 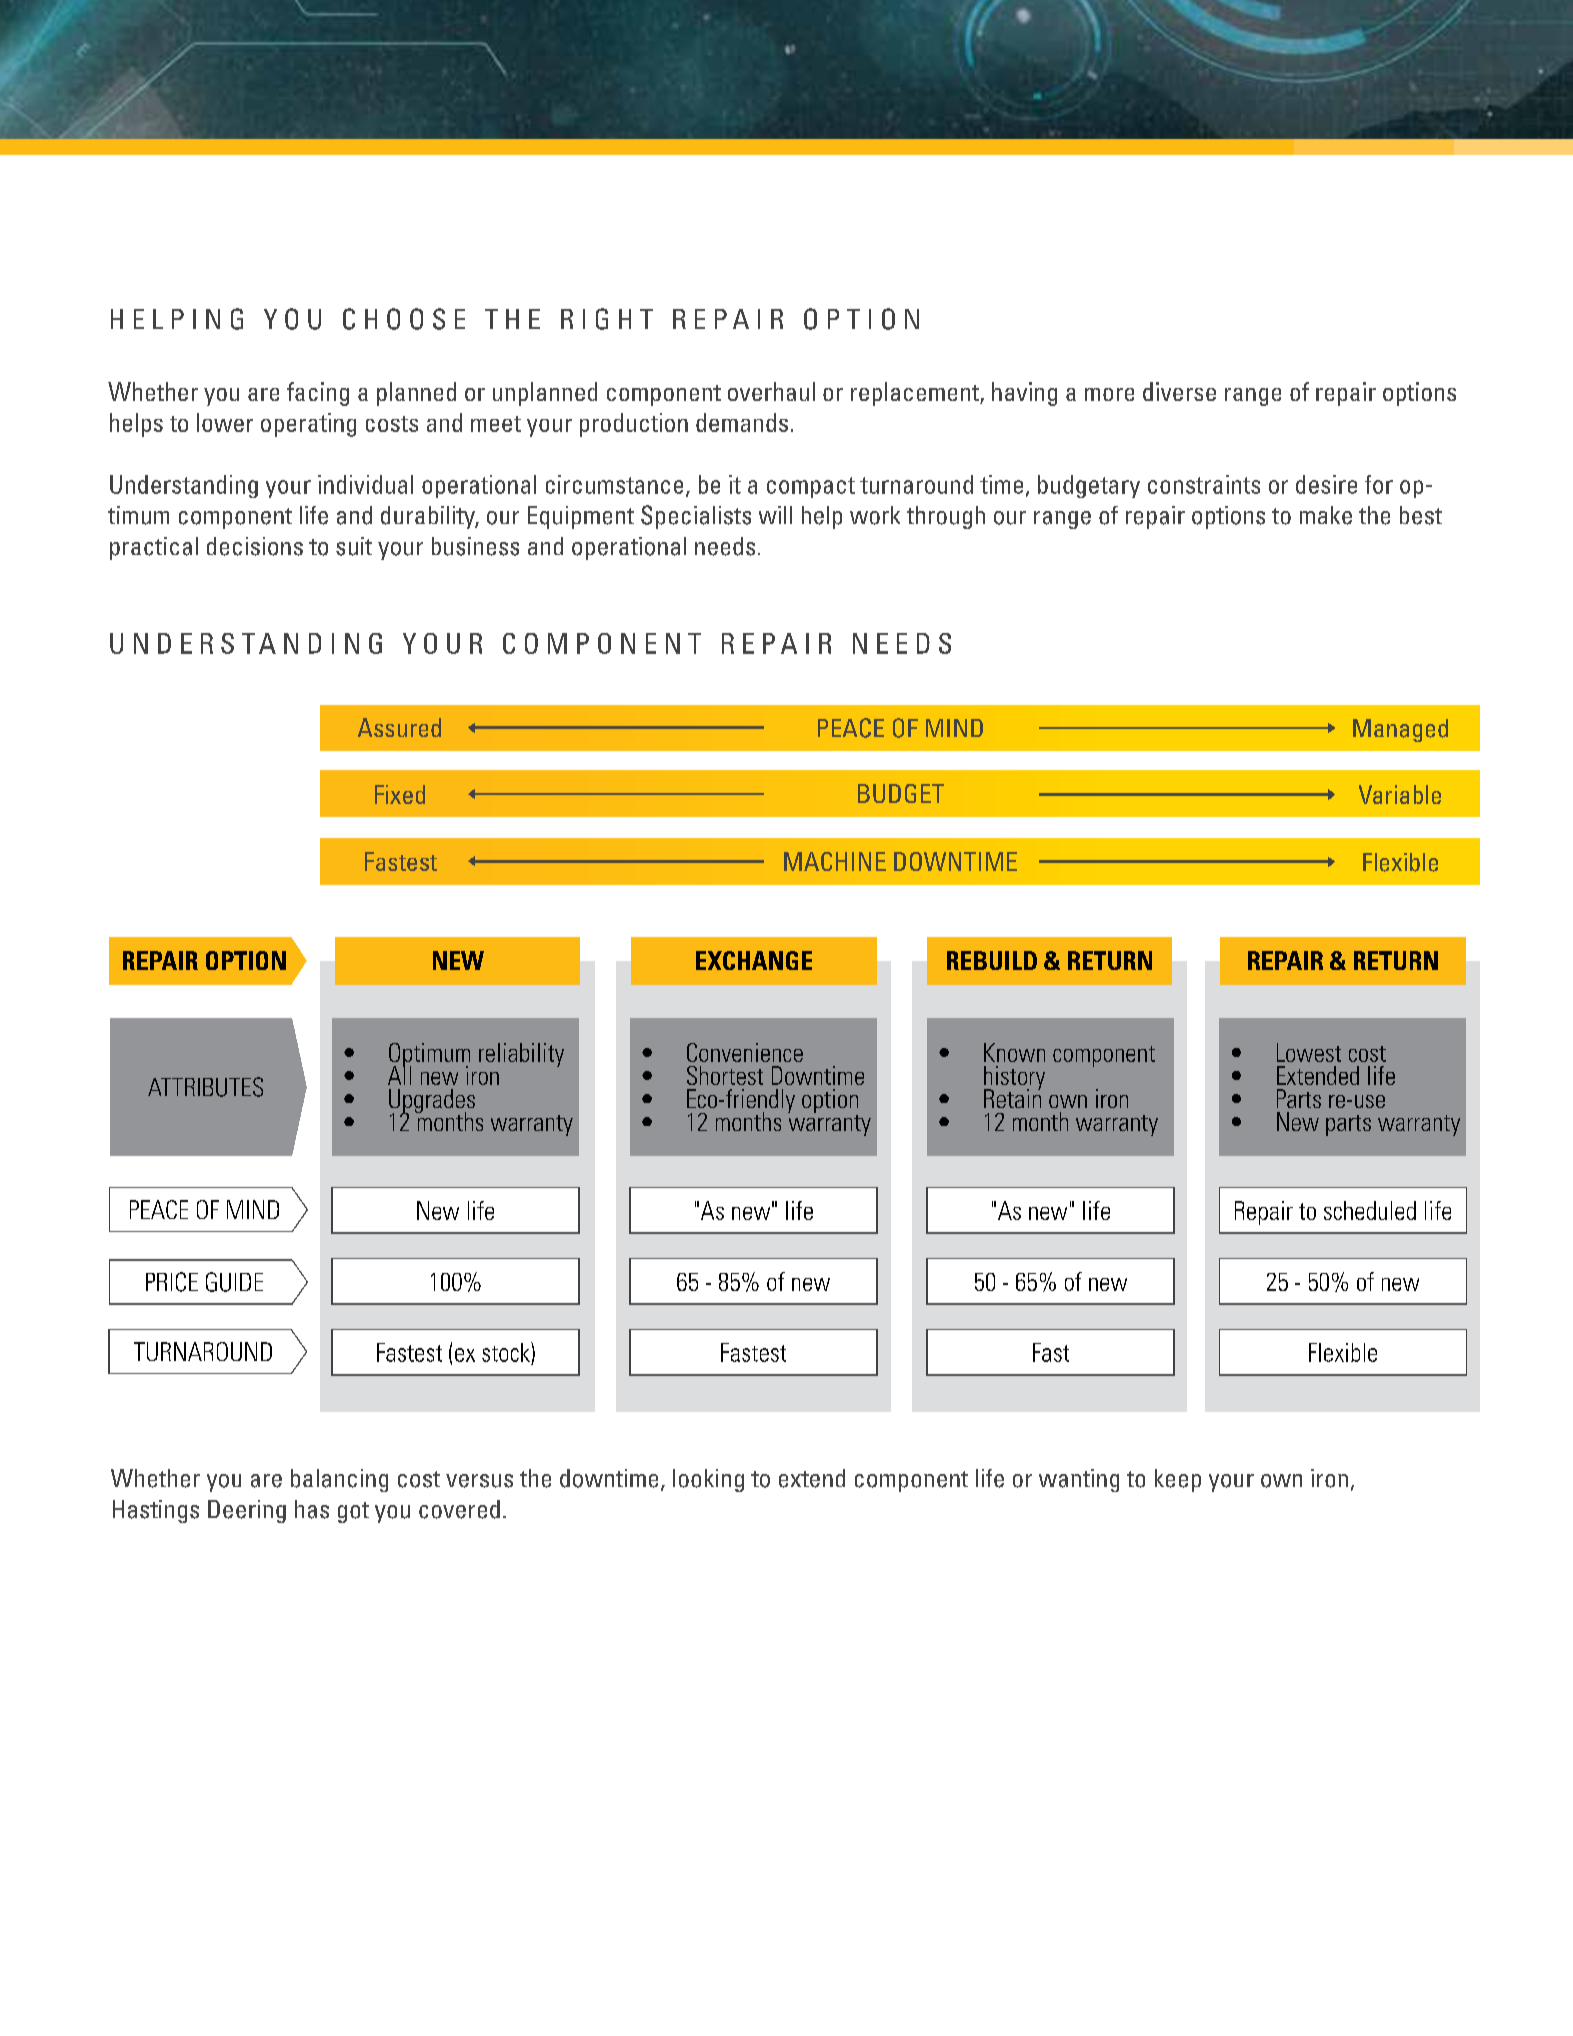 What do you see at coordinates (1309, 1052) in the page?
I see `Lowest` at bounding box center [1309, 1052].
